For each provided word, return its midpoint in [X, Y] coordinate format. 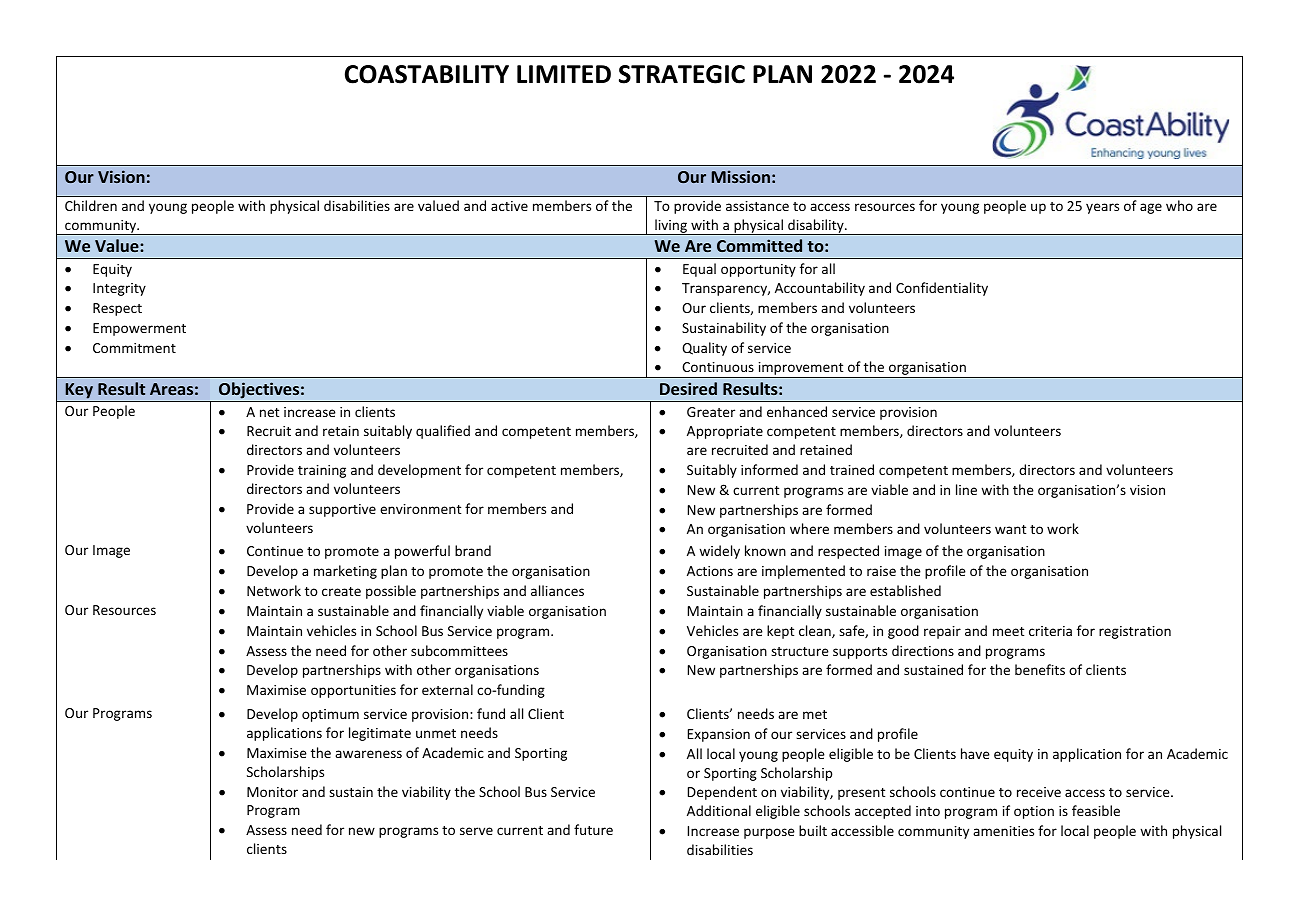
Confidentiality [942, 289]
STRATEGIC [682, 74]
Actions [710, 571]
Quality [704, 349]
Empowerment [139, 329]
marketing [345, 572]
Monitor [272, 792]
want [1010, 529]
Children [91, 205]
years [1102, 208]
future [593, 829]
